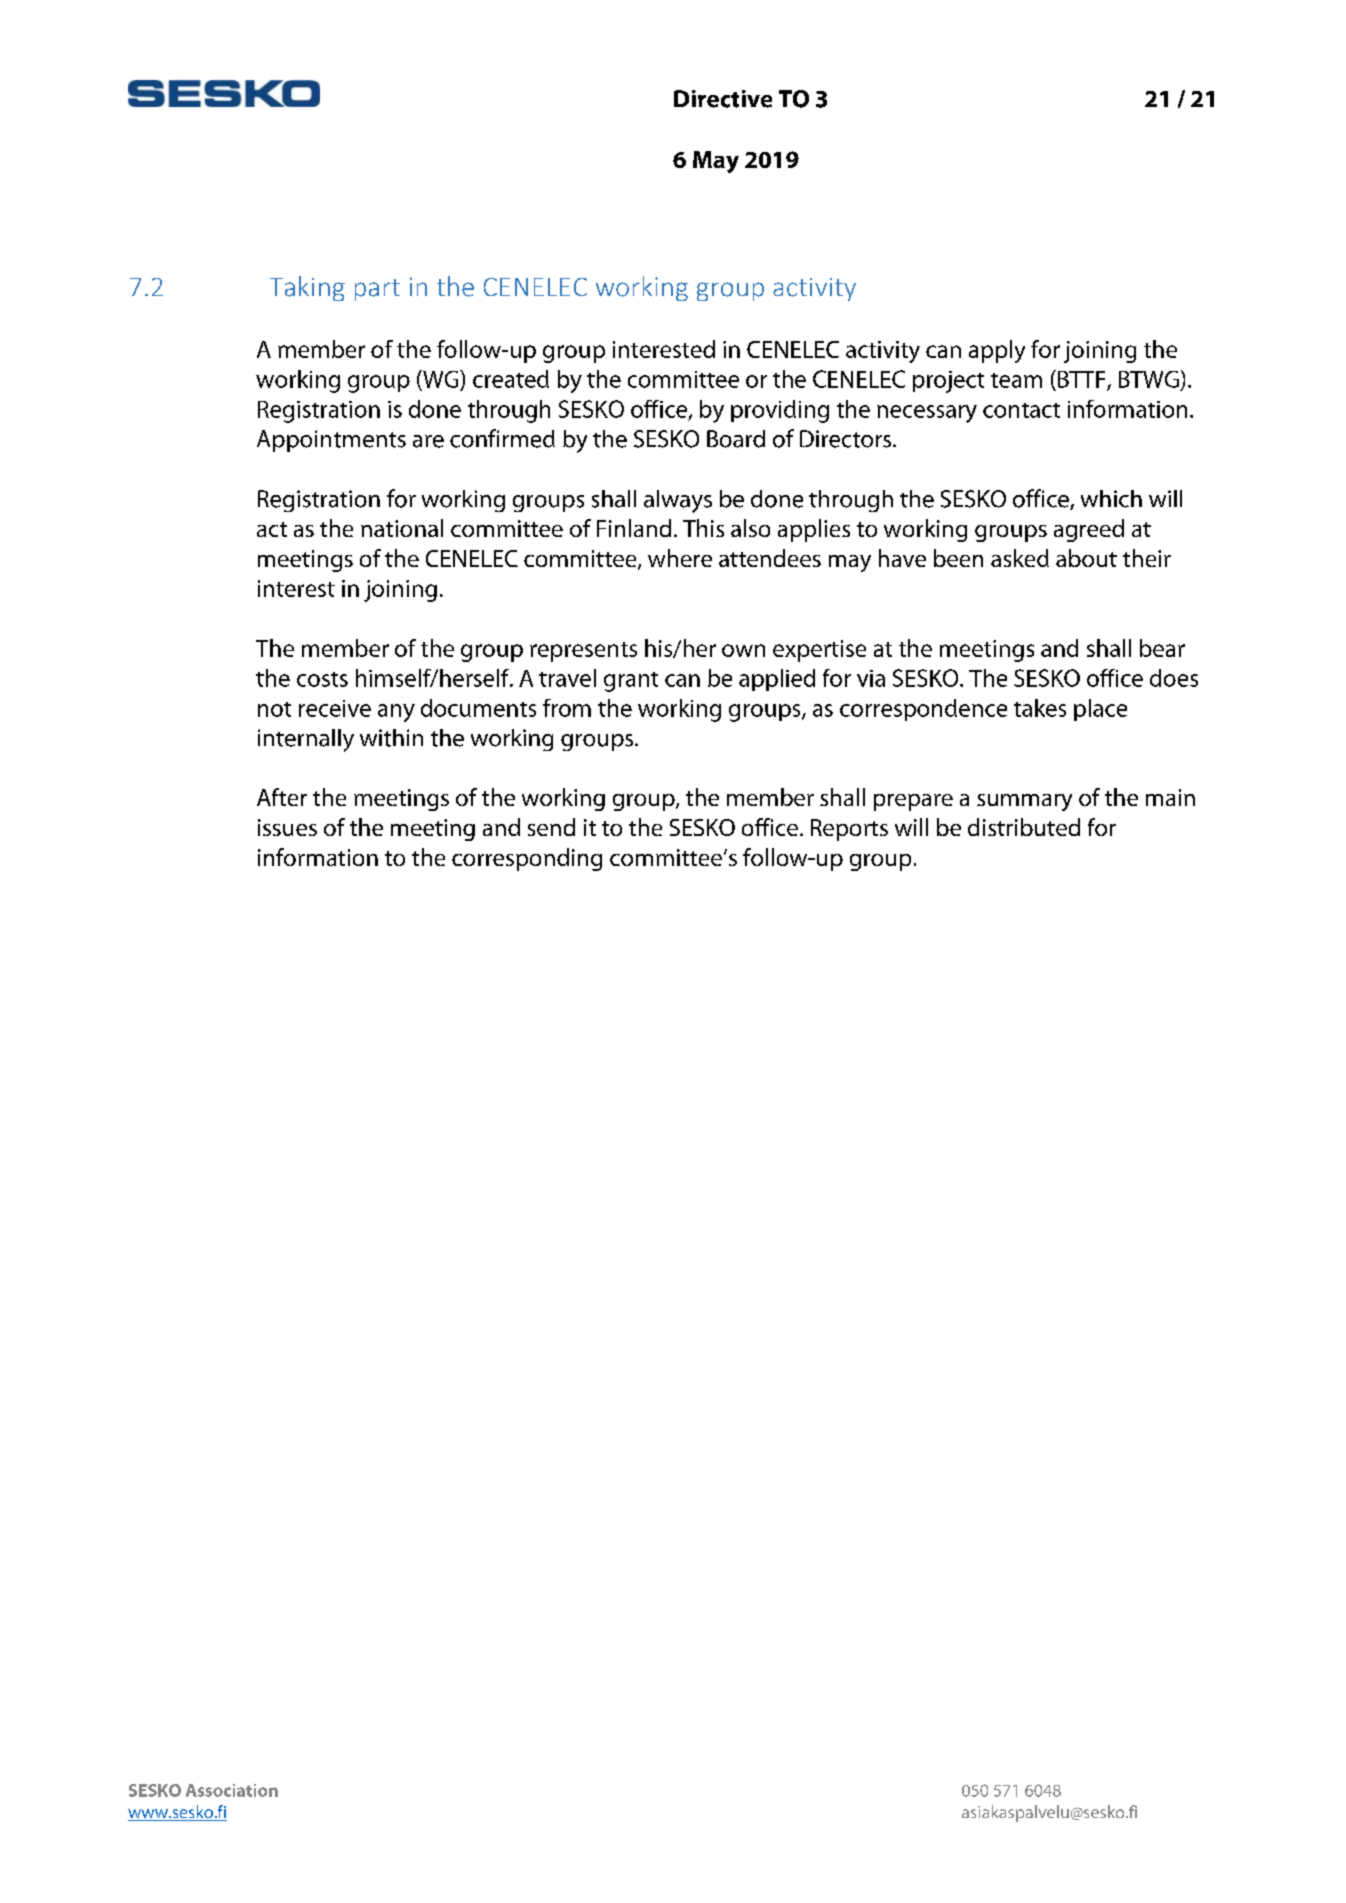 This screenshot has height=1903, width=1346. What do you see at coordinates (232, 1790) in the screenshot?
I see `Association` at bounding box center [232, 1790].
